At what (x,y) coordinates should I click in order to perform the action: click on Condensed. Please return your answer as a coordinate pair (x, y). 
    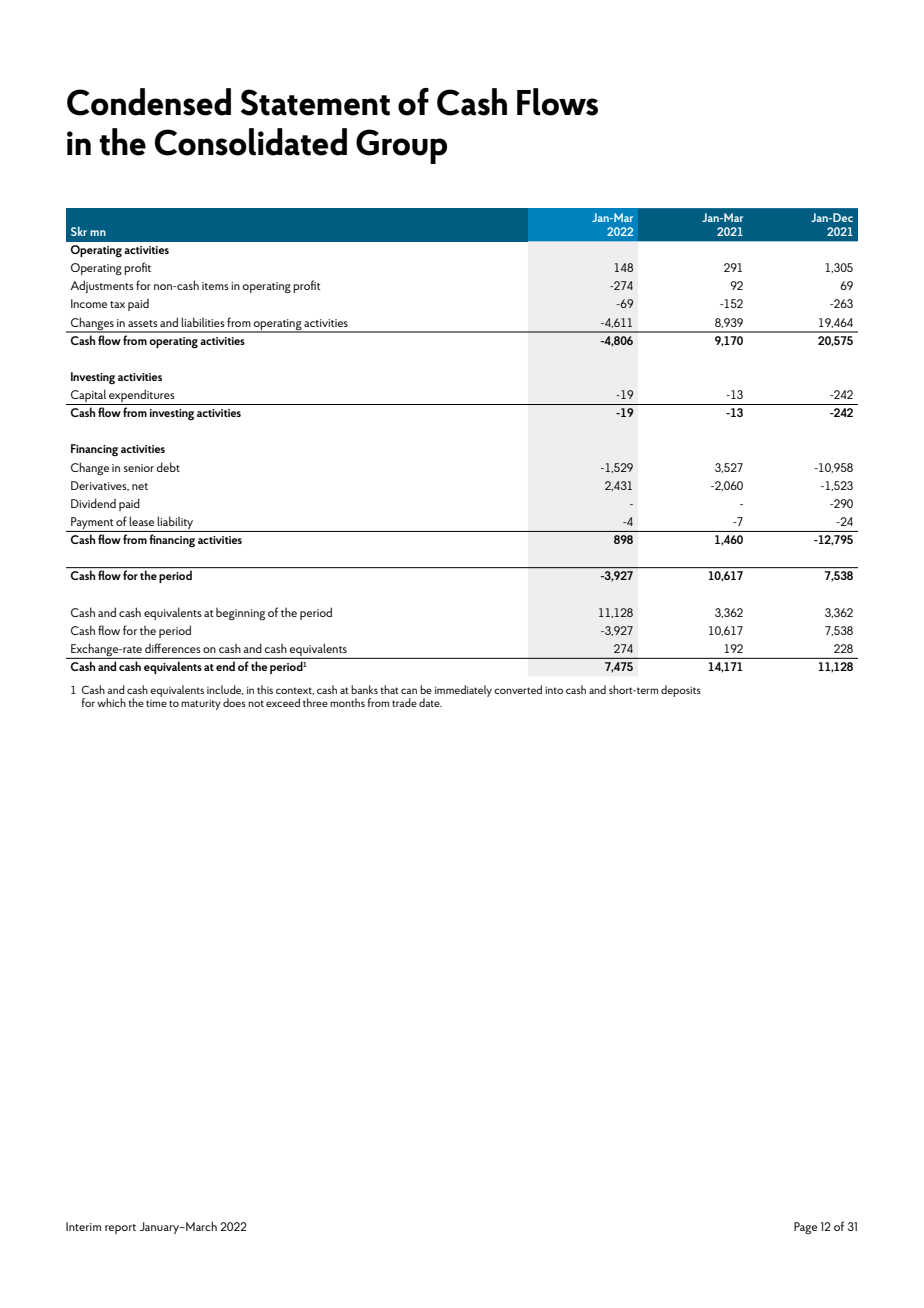
    Looking at the image, I should click on (149, 102).
